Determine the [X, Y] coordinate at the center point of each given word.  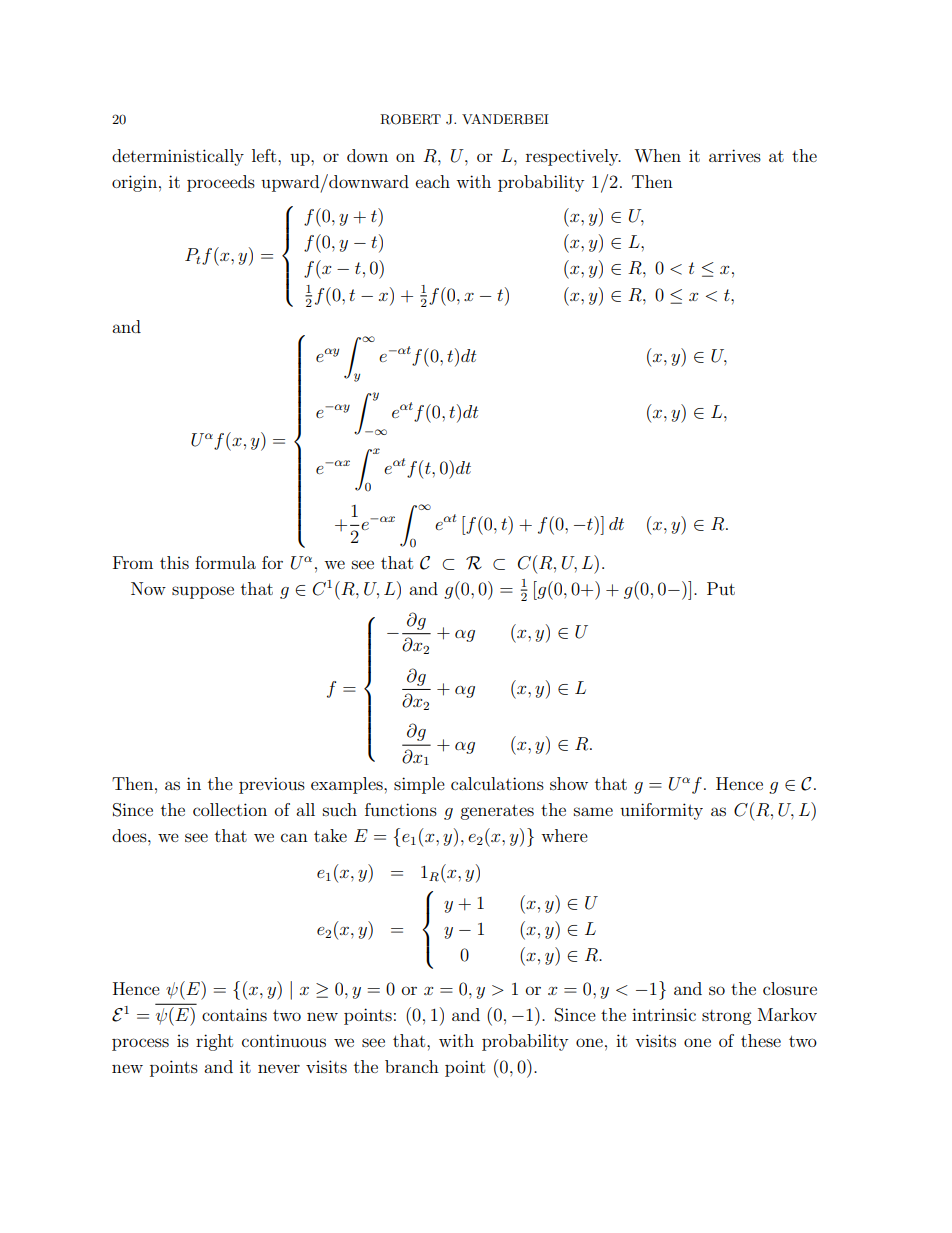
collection [230, 809]
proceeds [221, 183]
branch [412, 1066]
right [214, 1042]
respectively [573, 157]
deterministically [178, 157]
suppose [203, 592]
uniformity [661, 811]
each [433, 181]
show [569, 783]
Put [721, 588]
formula [225, 562]
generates [497, 812]
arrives [735, 155]
